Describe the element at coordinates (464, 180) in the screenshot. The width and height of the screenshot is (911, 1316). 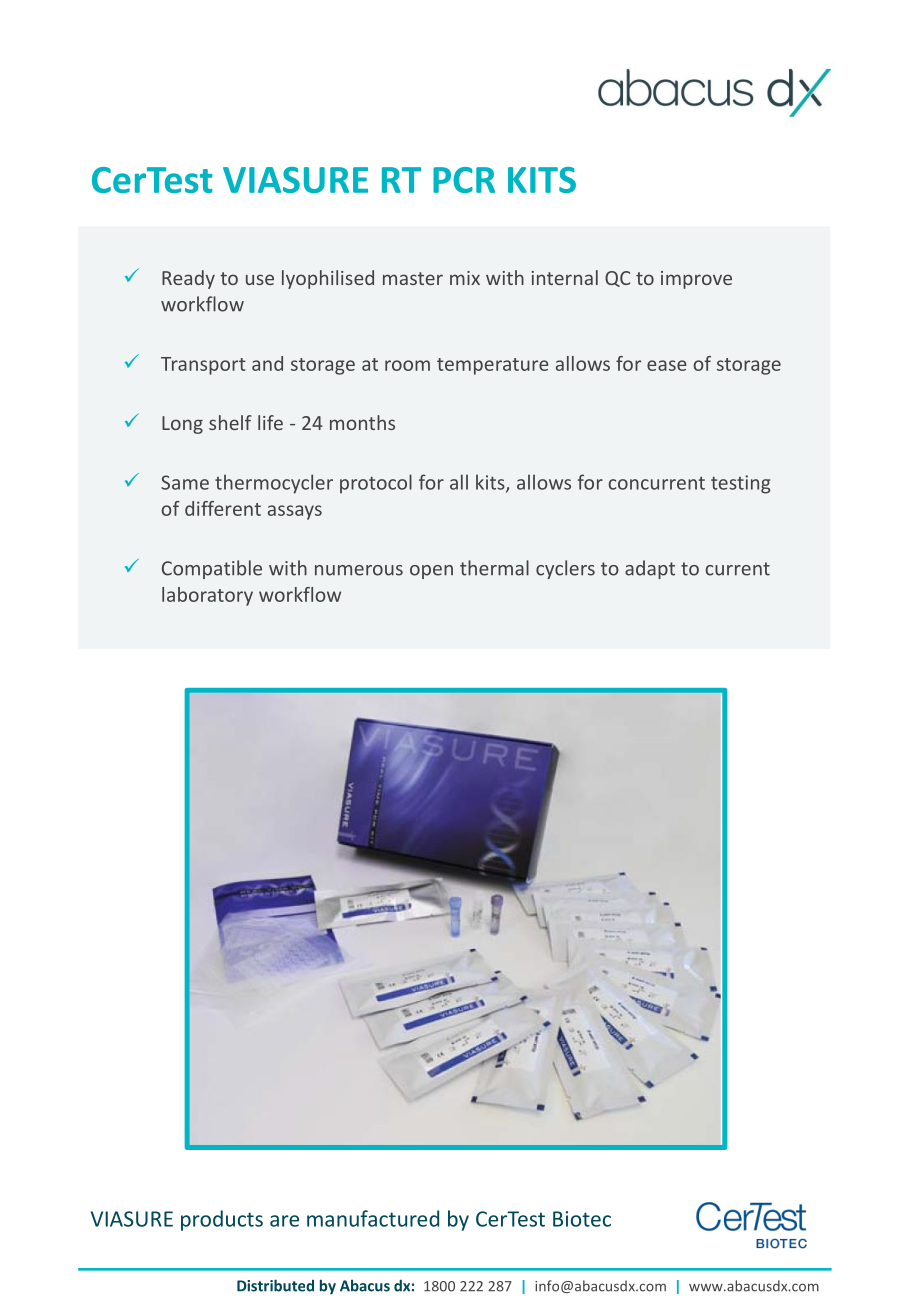
I see `PCR` at that location.
